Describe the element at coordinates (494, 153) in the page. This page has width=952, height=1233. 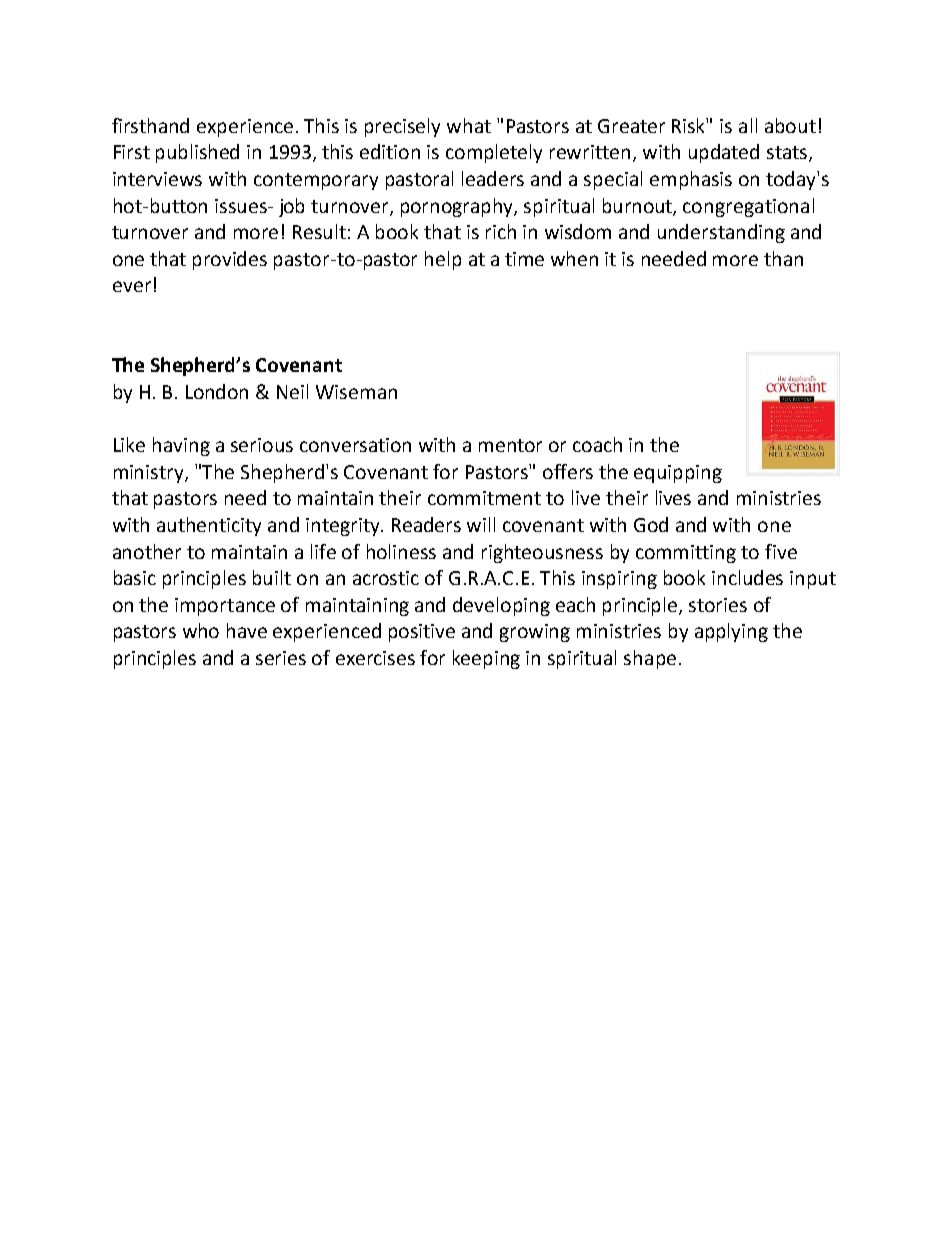
I see `completely` at that location.
